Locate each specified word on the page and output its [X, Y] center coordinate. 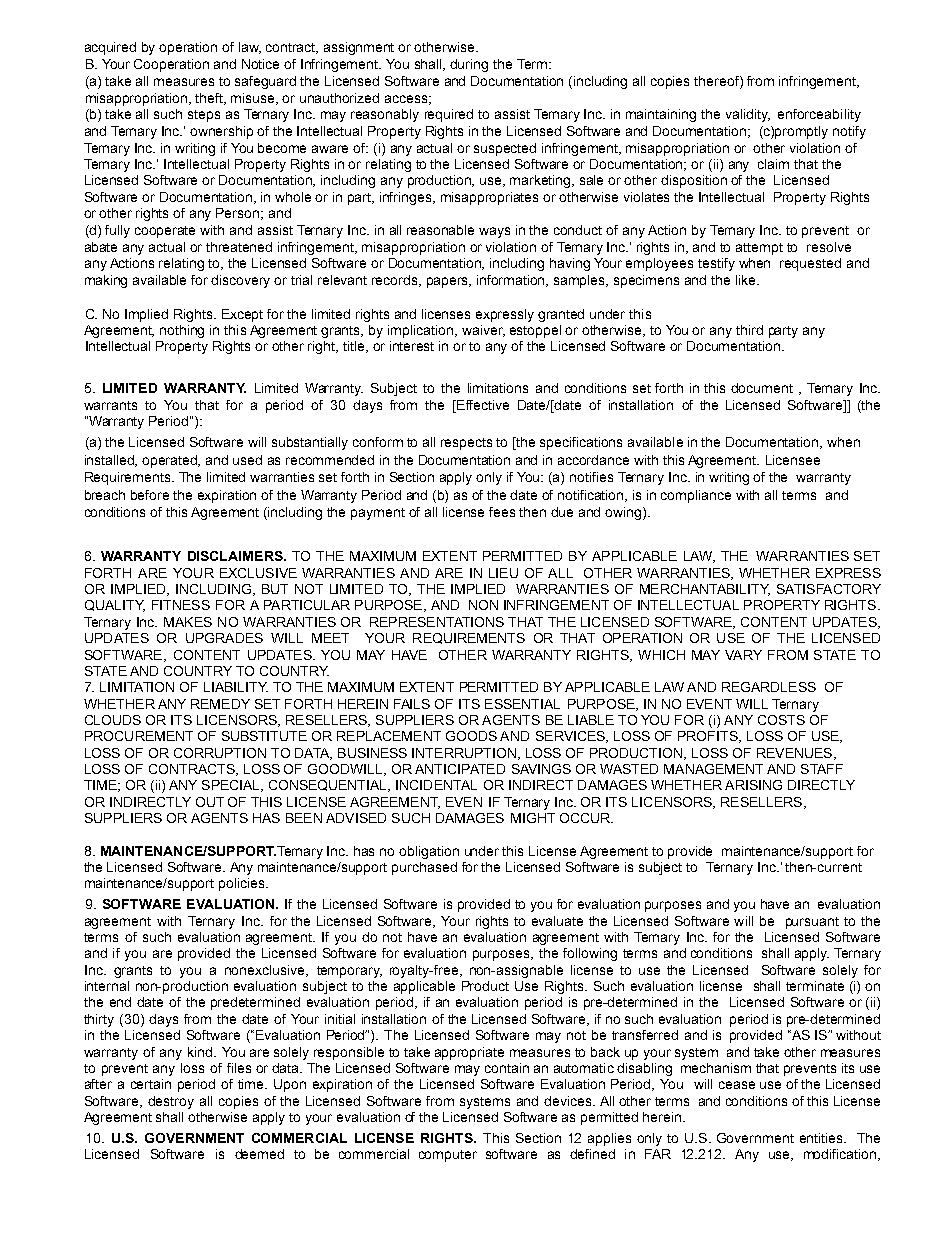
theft [210, 99]
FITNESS [181, 605]
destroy [171, 1102]
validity [748, 115]
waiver [483, 331]
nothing [182, 331]
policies [243, 884]
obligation [429, 852]
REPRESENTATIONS [437, 622]
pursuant [812, 923]
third [749, 330]
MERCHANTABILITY [705, 590]
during [469, 65]
